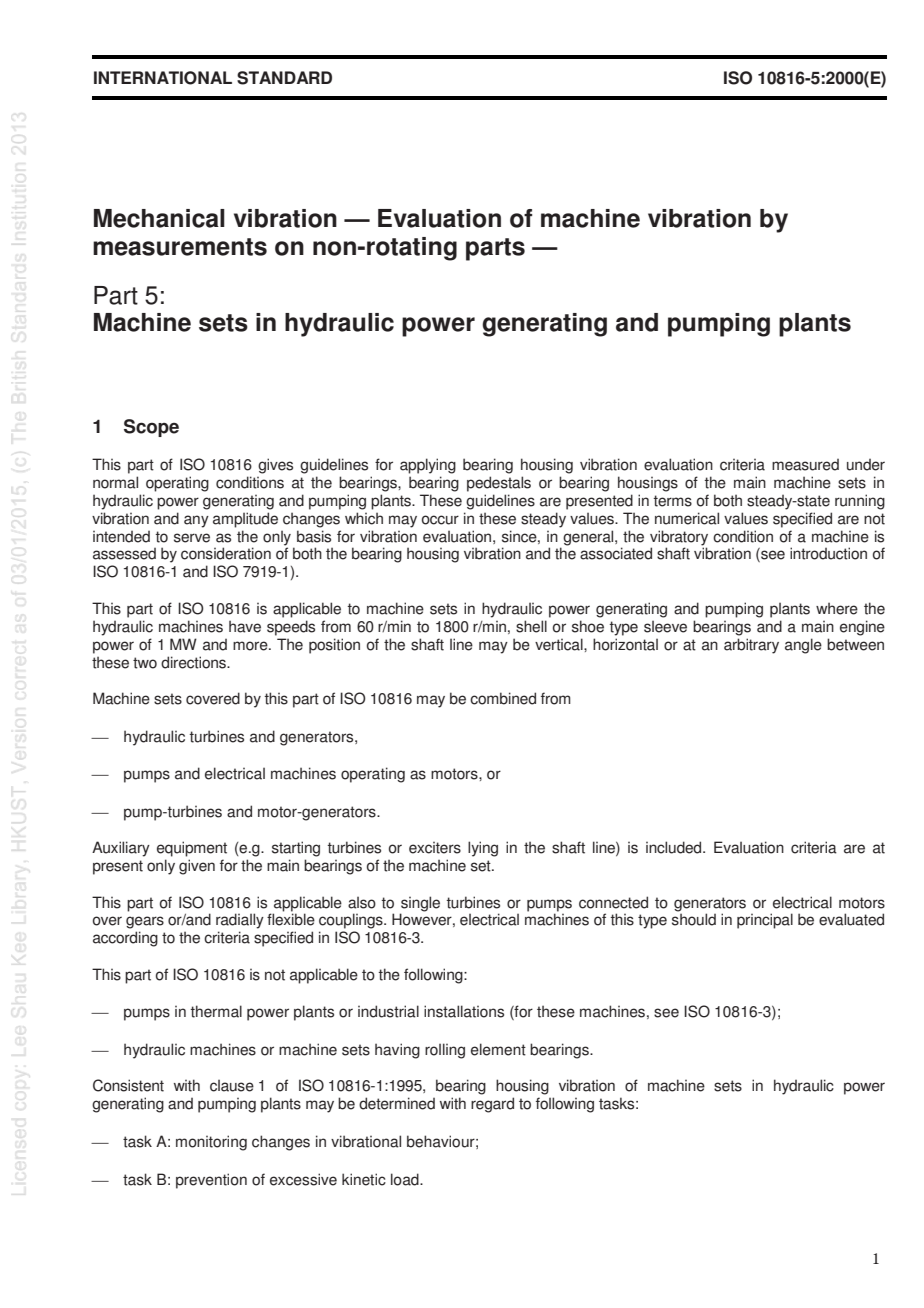  I want to click on element, so click(498, 1049).
